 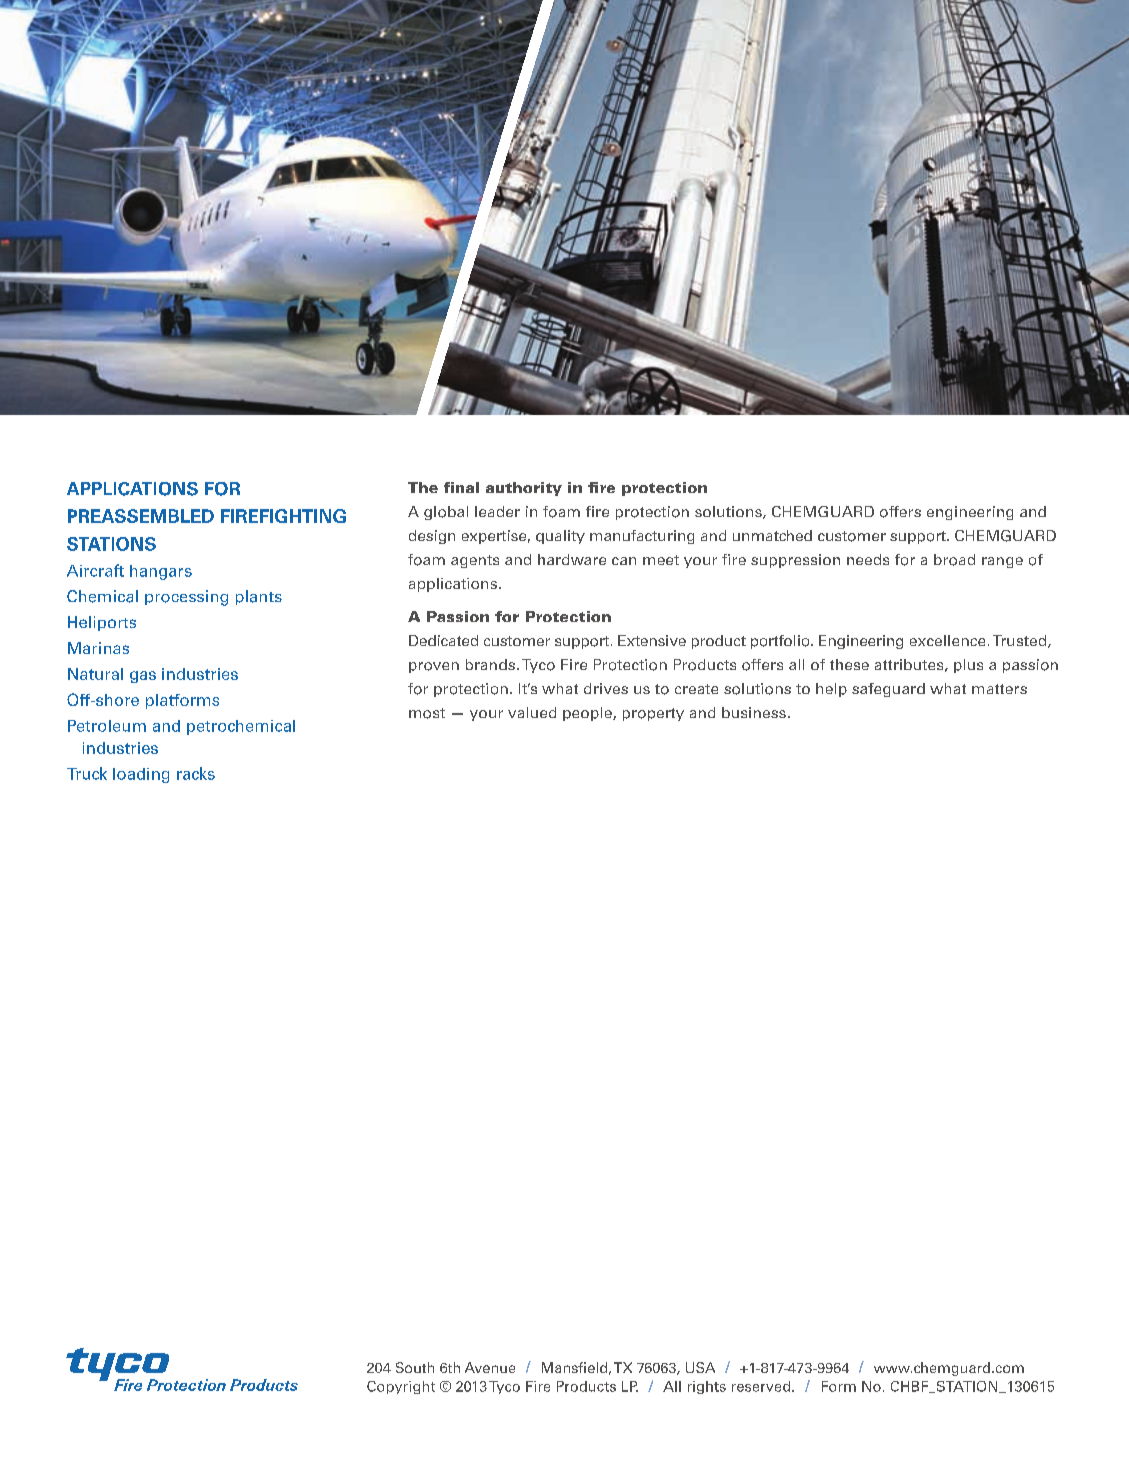 What do you see at coordinates (754, 712) in the screenshot?
I see `business` at bounding box center [754, 712].
